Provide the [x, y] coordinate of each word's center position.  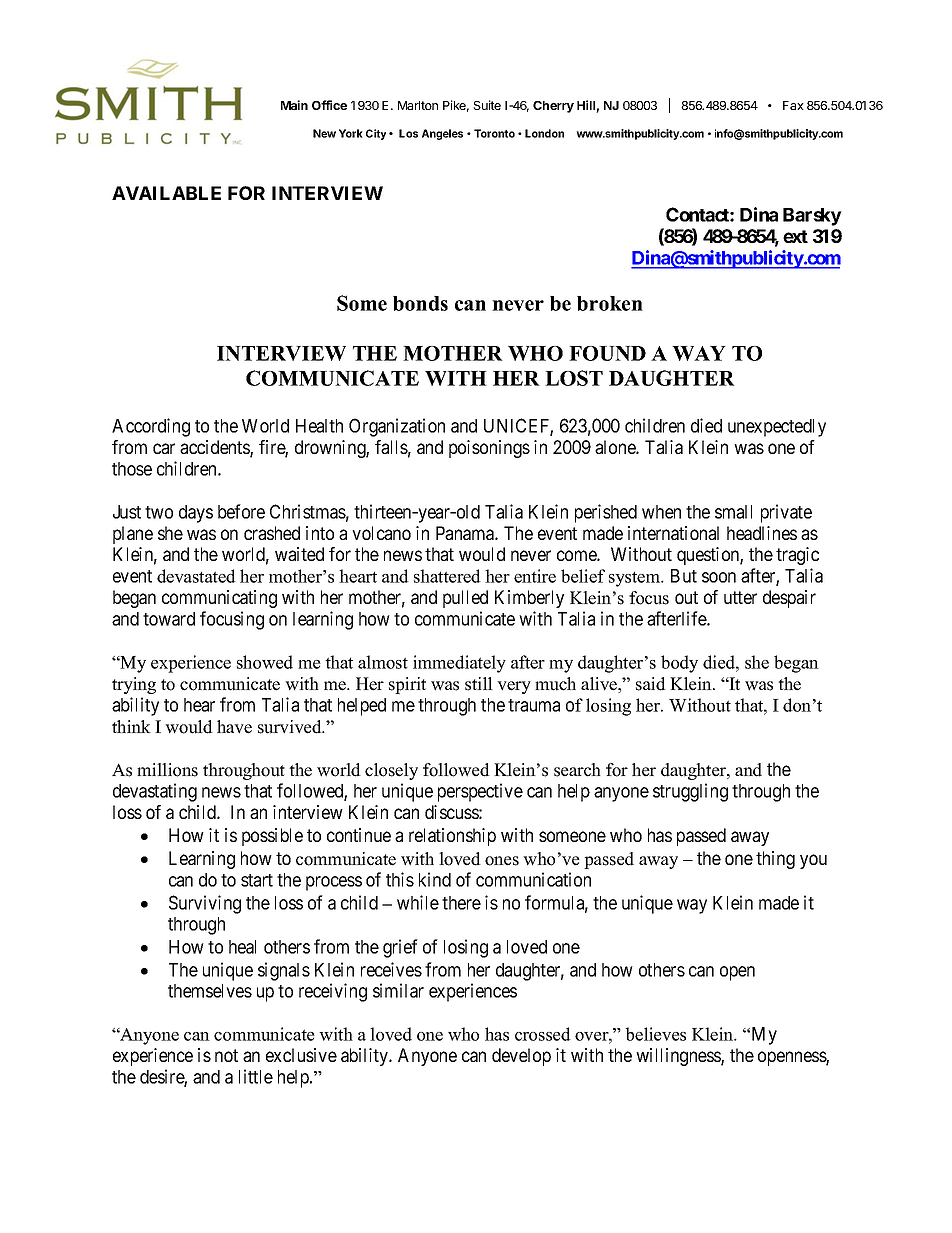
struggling [690, 792]
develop [521, 1057]
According [151, 427]
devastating [155, 792]
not [226, 1055]
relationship [452, 837]
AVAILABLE [166, 193]
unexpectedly [777, 428]
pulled [465, 599]
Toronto [494, 133]
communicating [219, 599]
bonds [420, 303]
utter [740, 597]
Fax [793, 105]
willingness [679, 1057]
